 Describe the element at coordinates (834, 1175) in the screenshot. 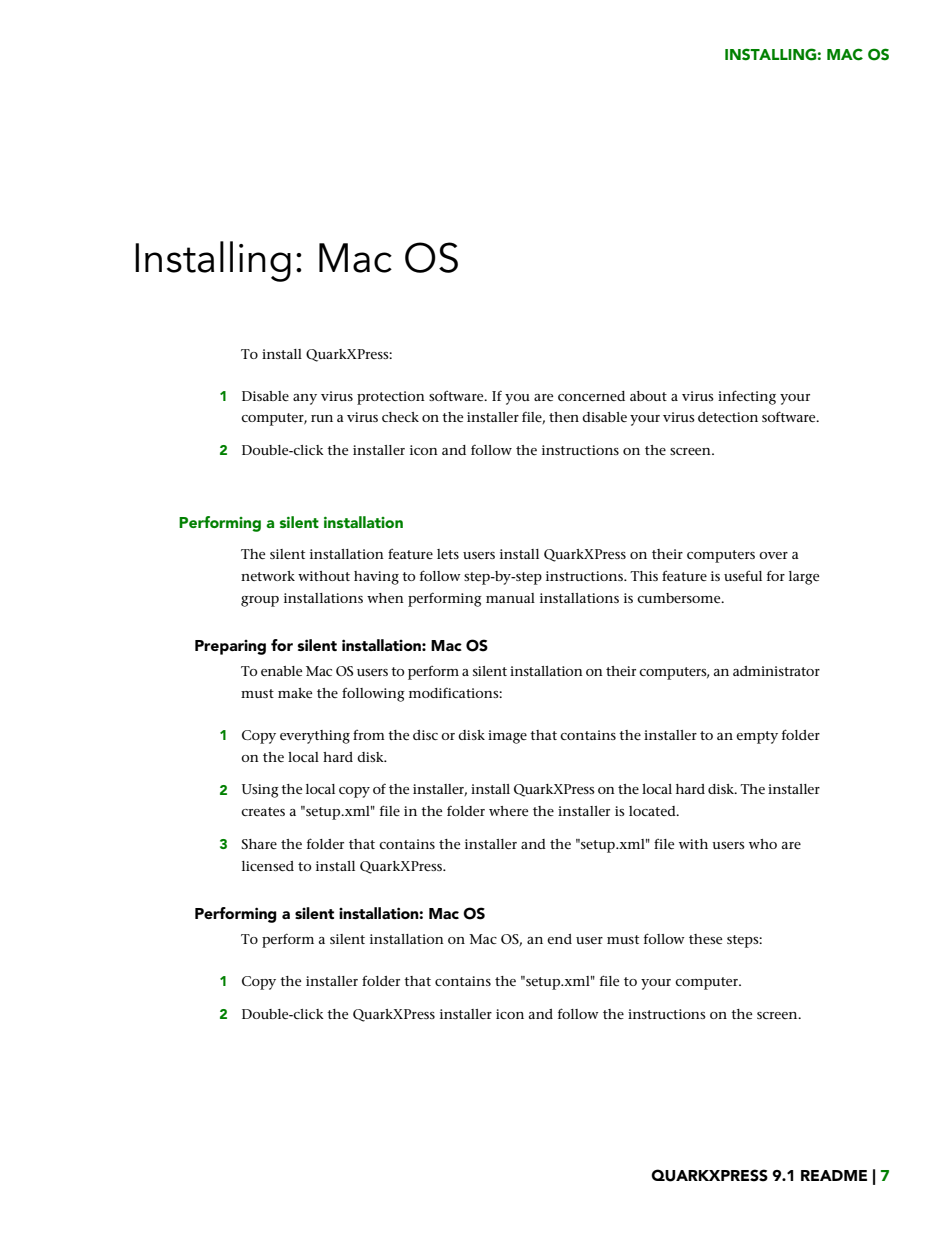

I see `README` at that location.
